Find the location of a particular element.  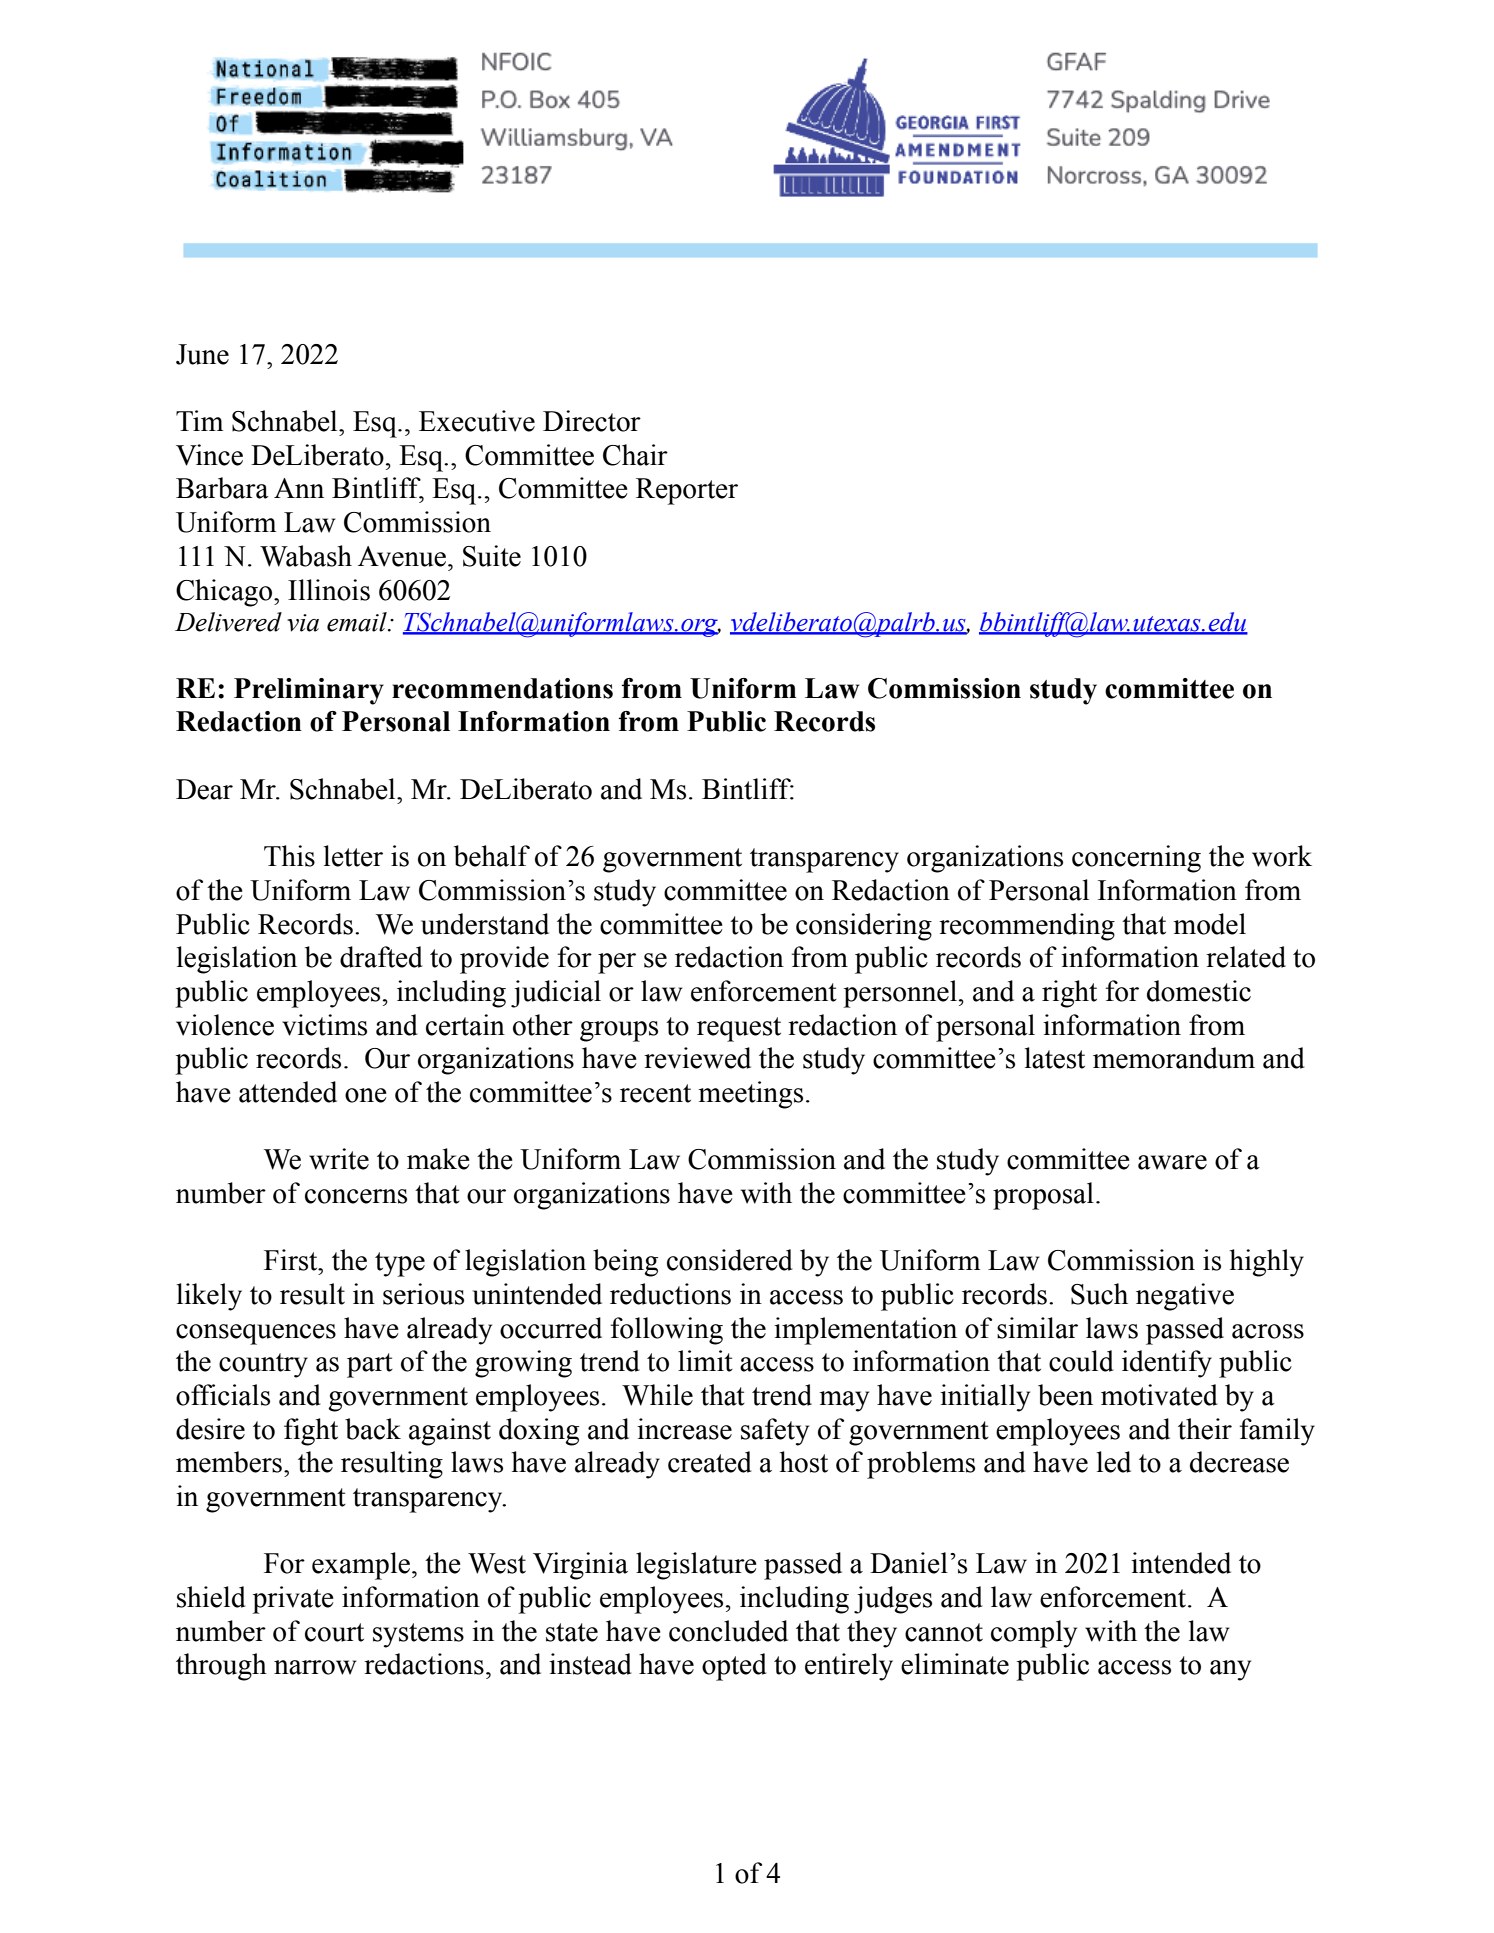

court is located at coordinates (334, 1632).
